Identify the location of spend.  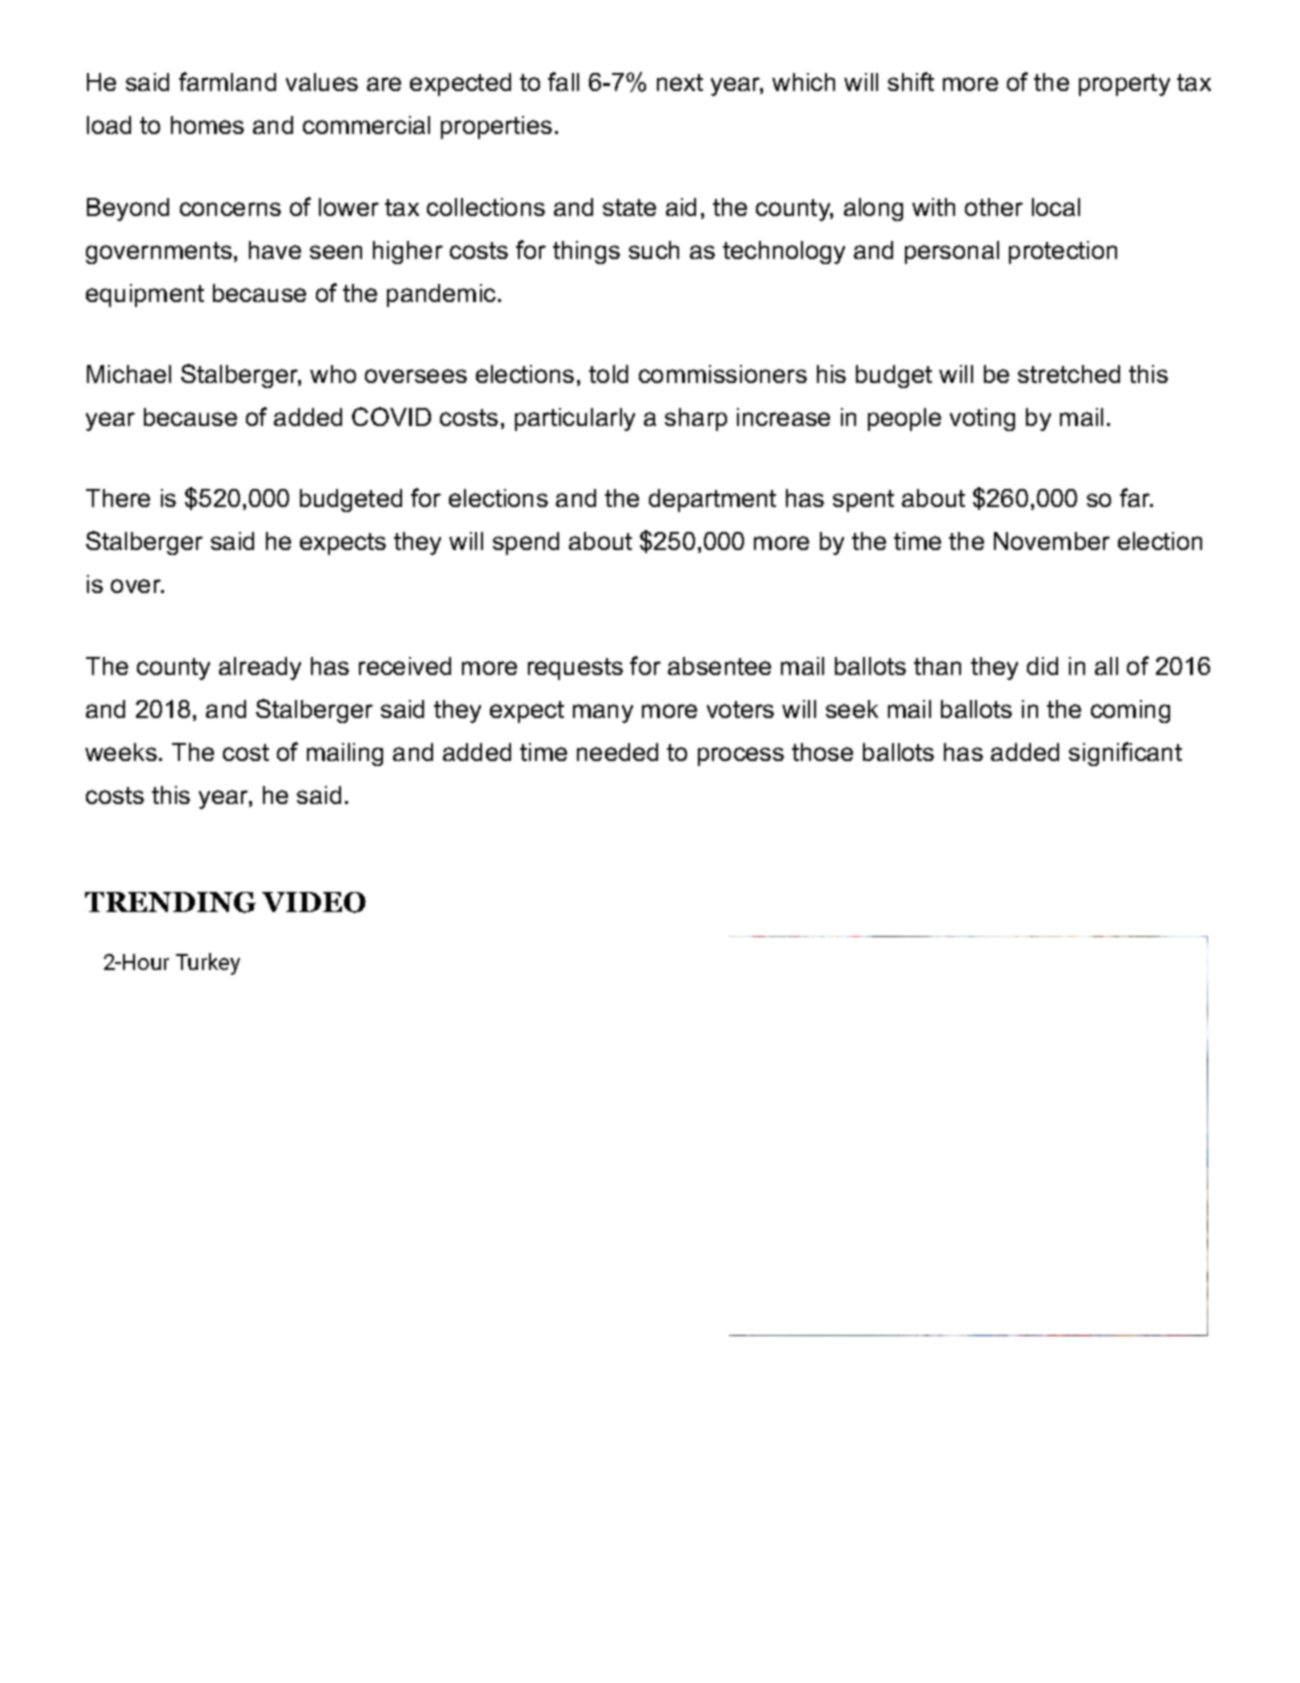
(526, 543).
